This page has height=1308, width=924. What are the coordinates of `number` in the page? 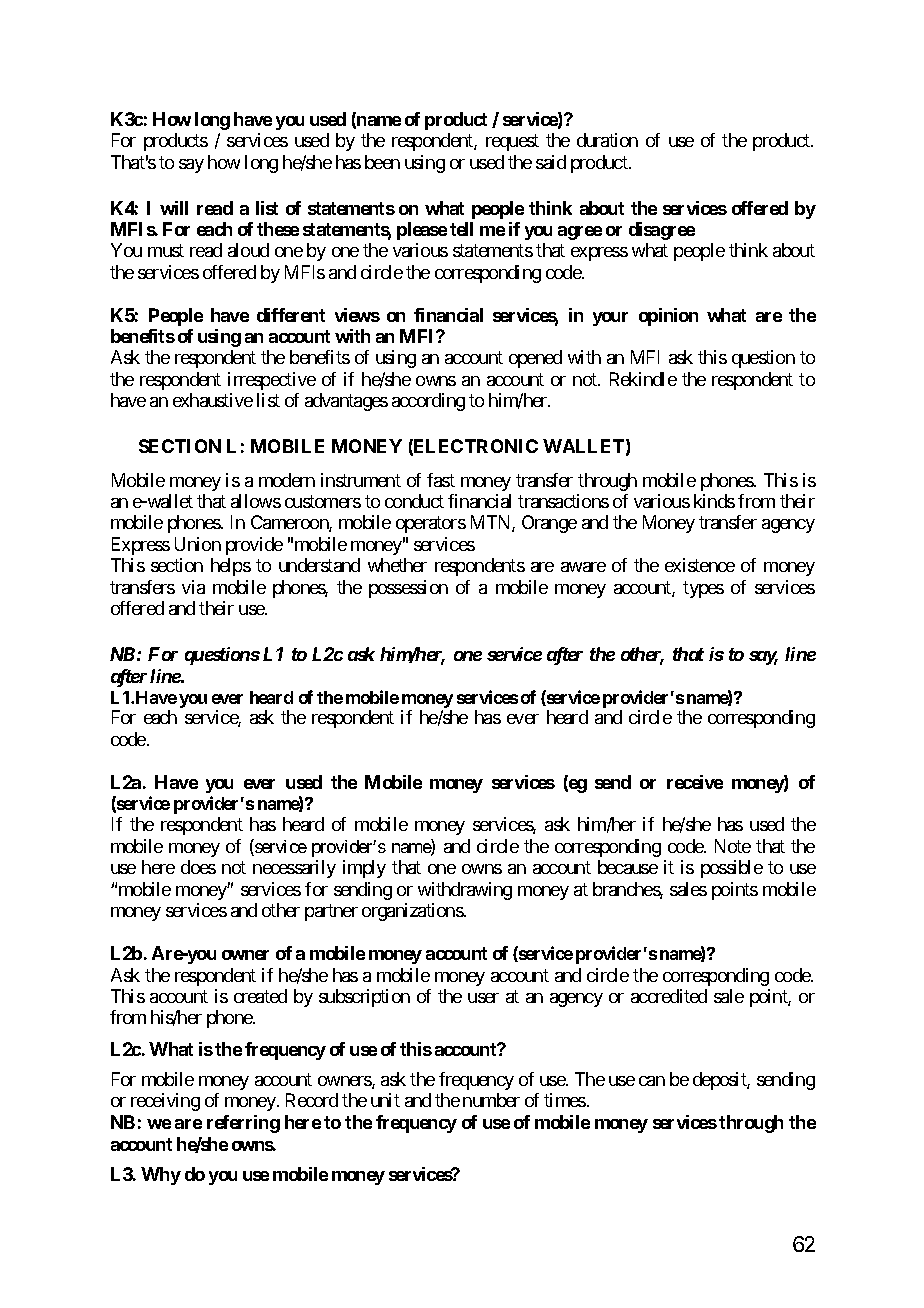 It's located at (491, 1100).
